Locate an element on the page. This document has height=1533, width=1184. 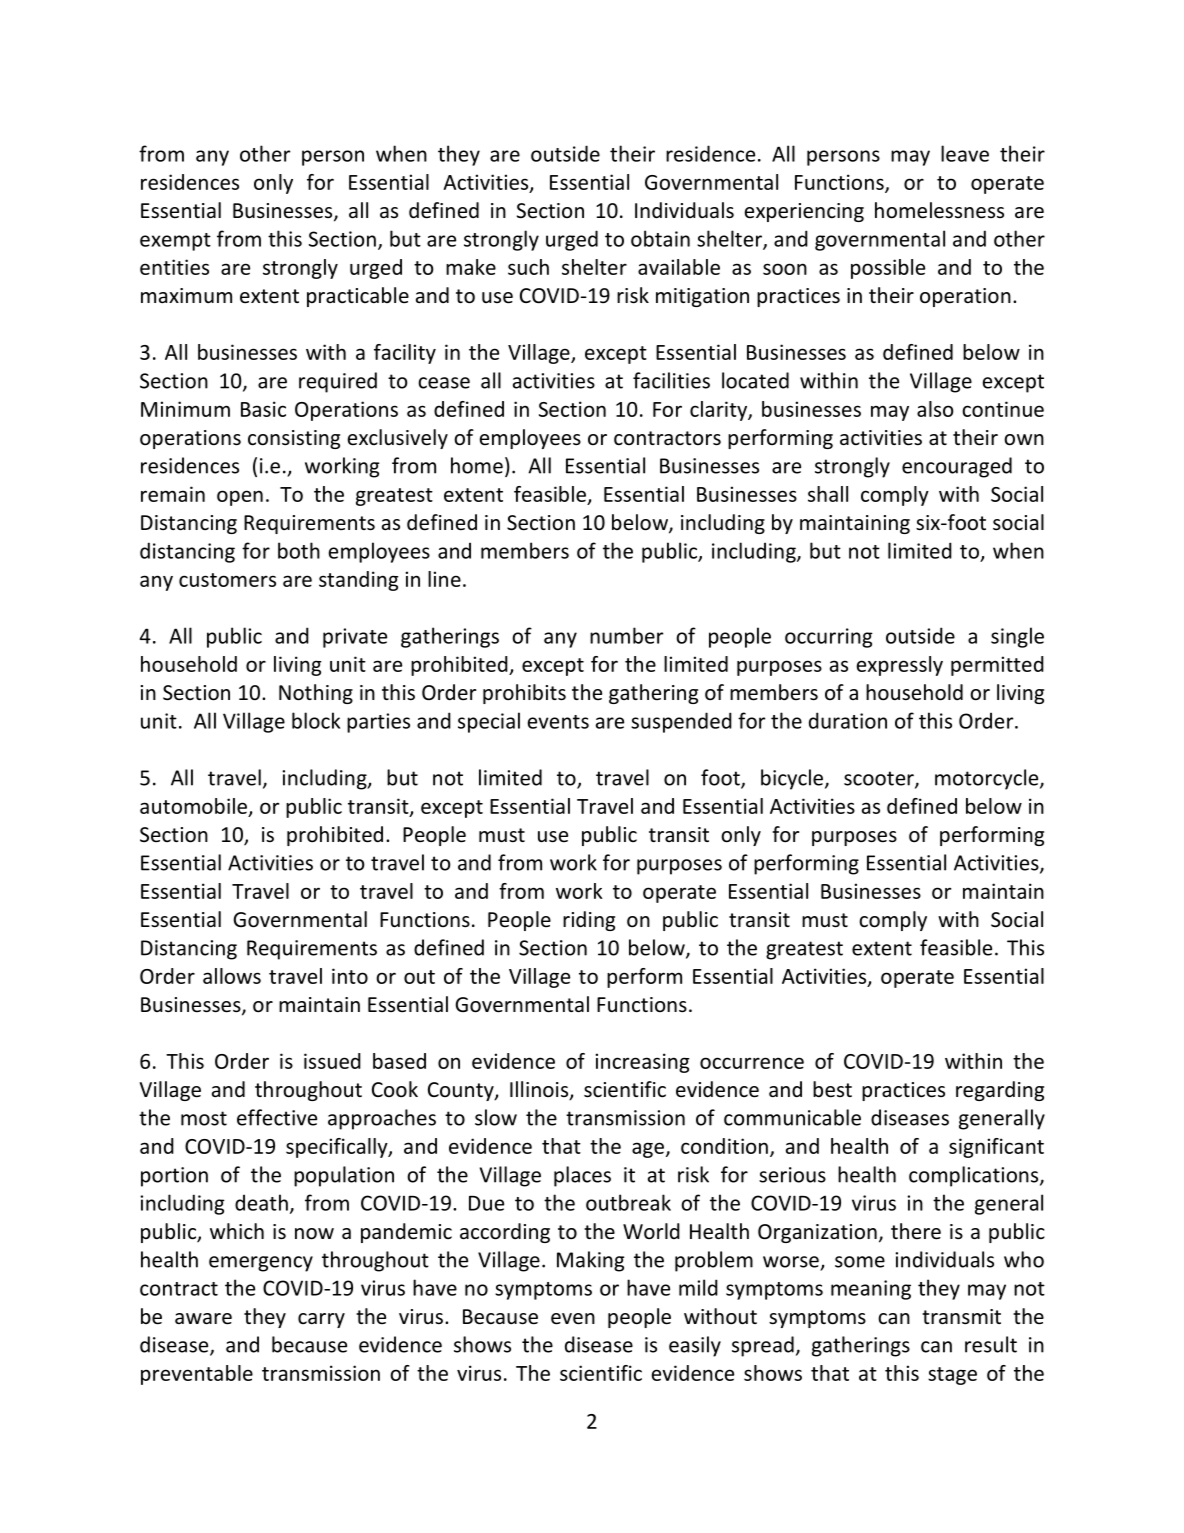
number is located at coordinates (626, 635).
